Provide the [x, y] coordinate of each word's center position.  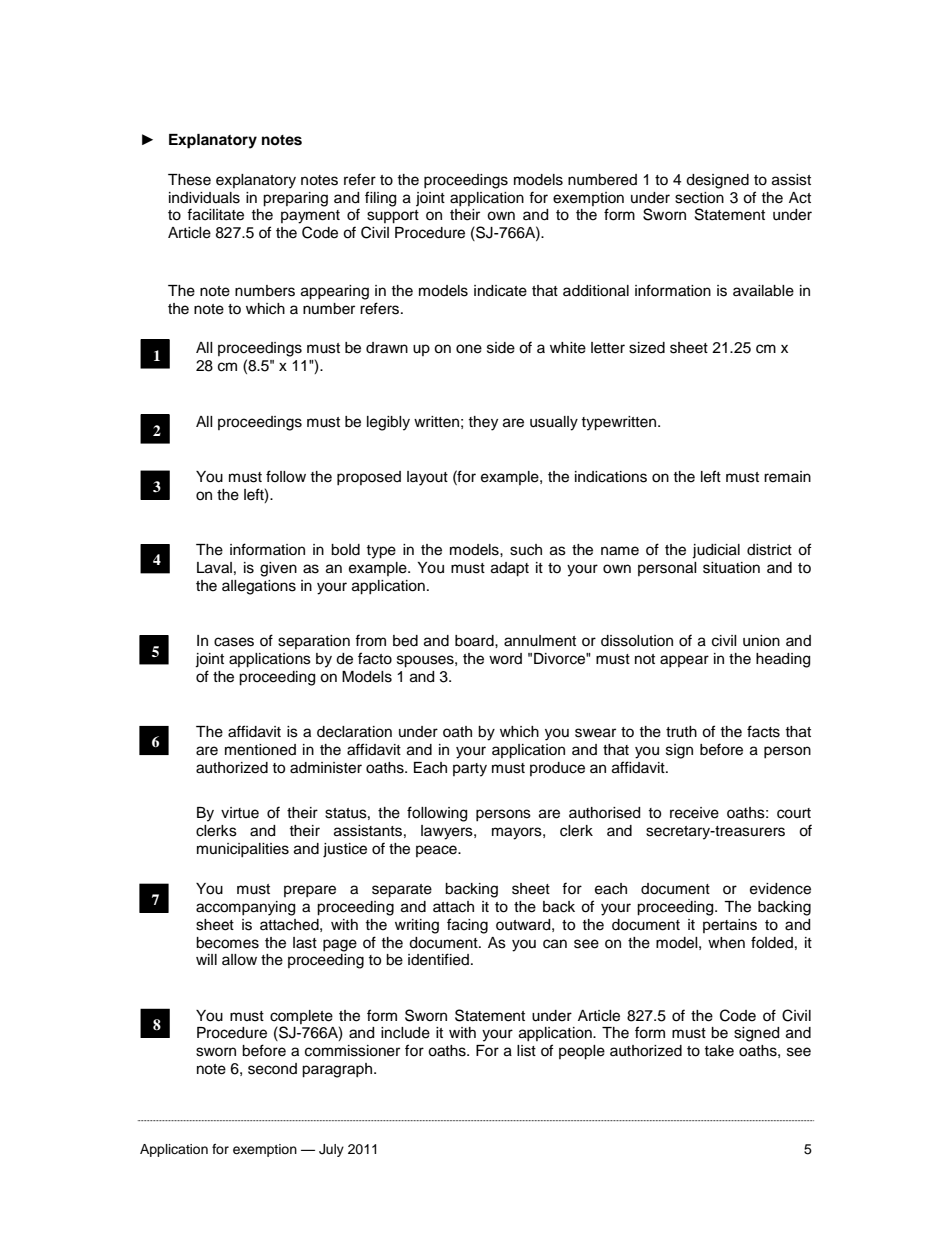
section [699, 198]
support [393, 217]
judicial [716, 551]
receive [694, 813]
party [470, 770]
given [278, 569]
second [272, 1069]
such [526, 550]
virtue [240, 813]
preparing [295, 199]
